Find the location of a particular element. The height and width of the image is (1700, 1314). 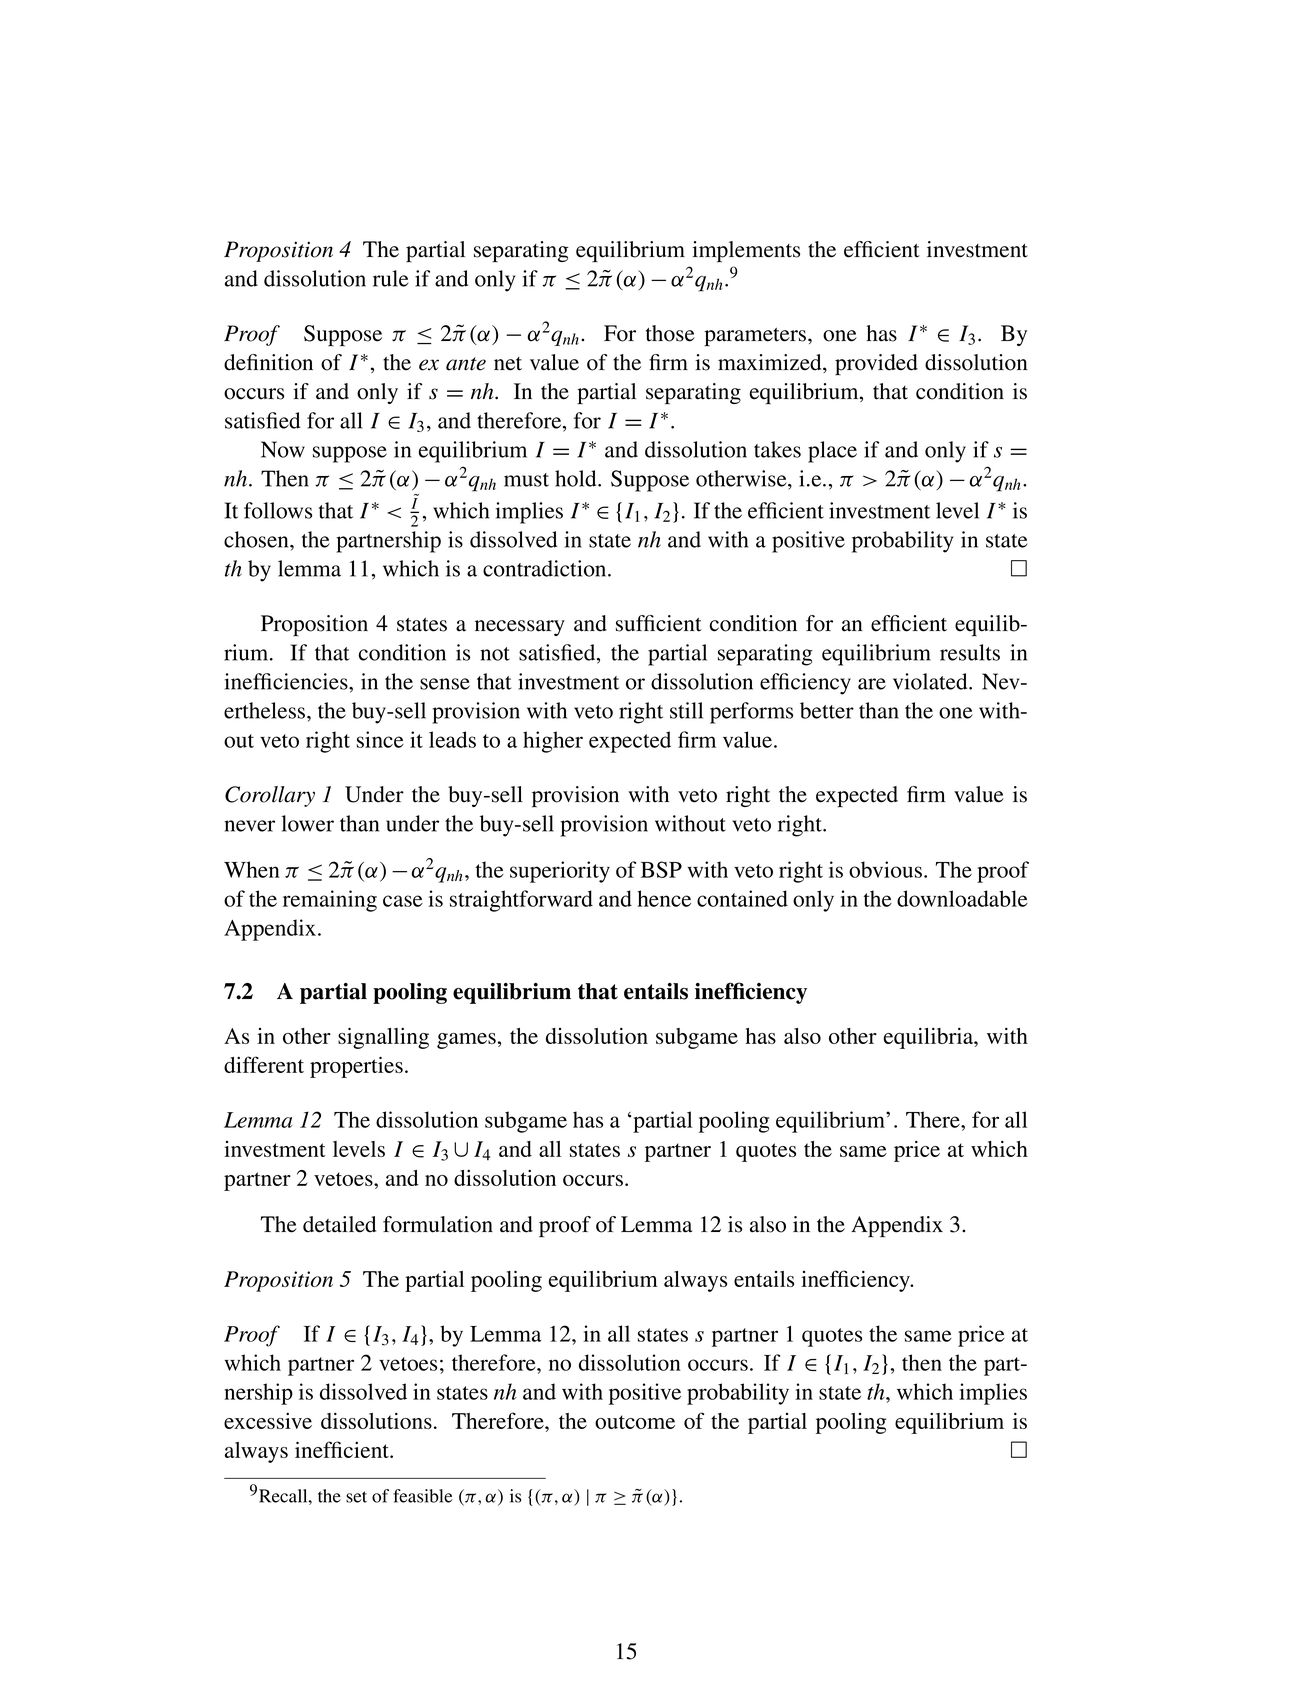

remaining is located at coordinates (330, 901).
